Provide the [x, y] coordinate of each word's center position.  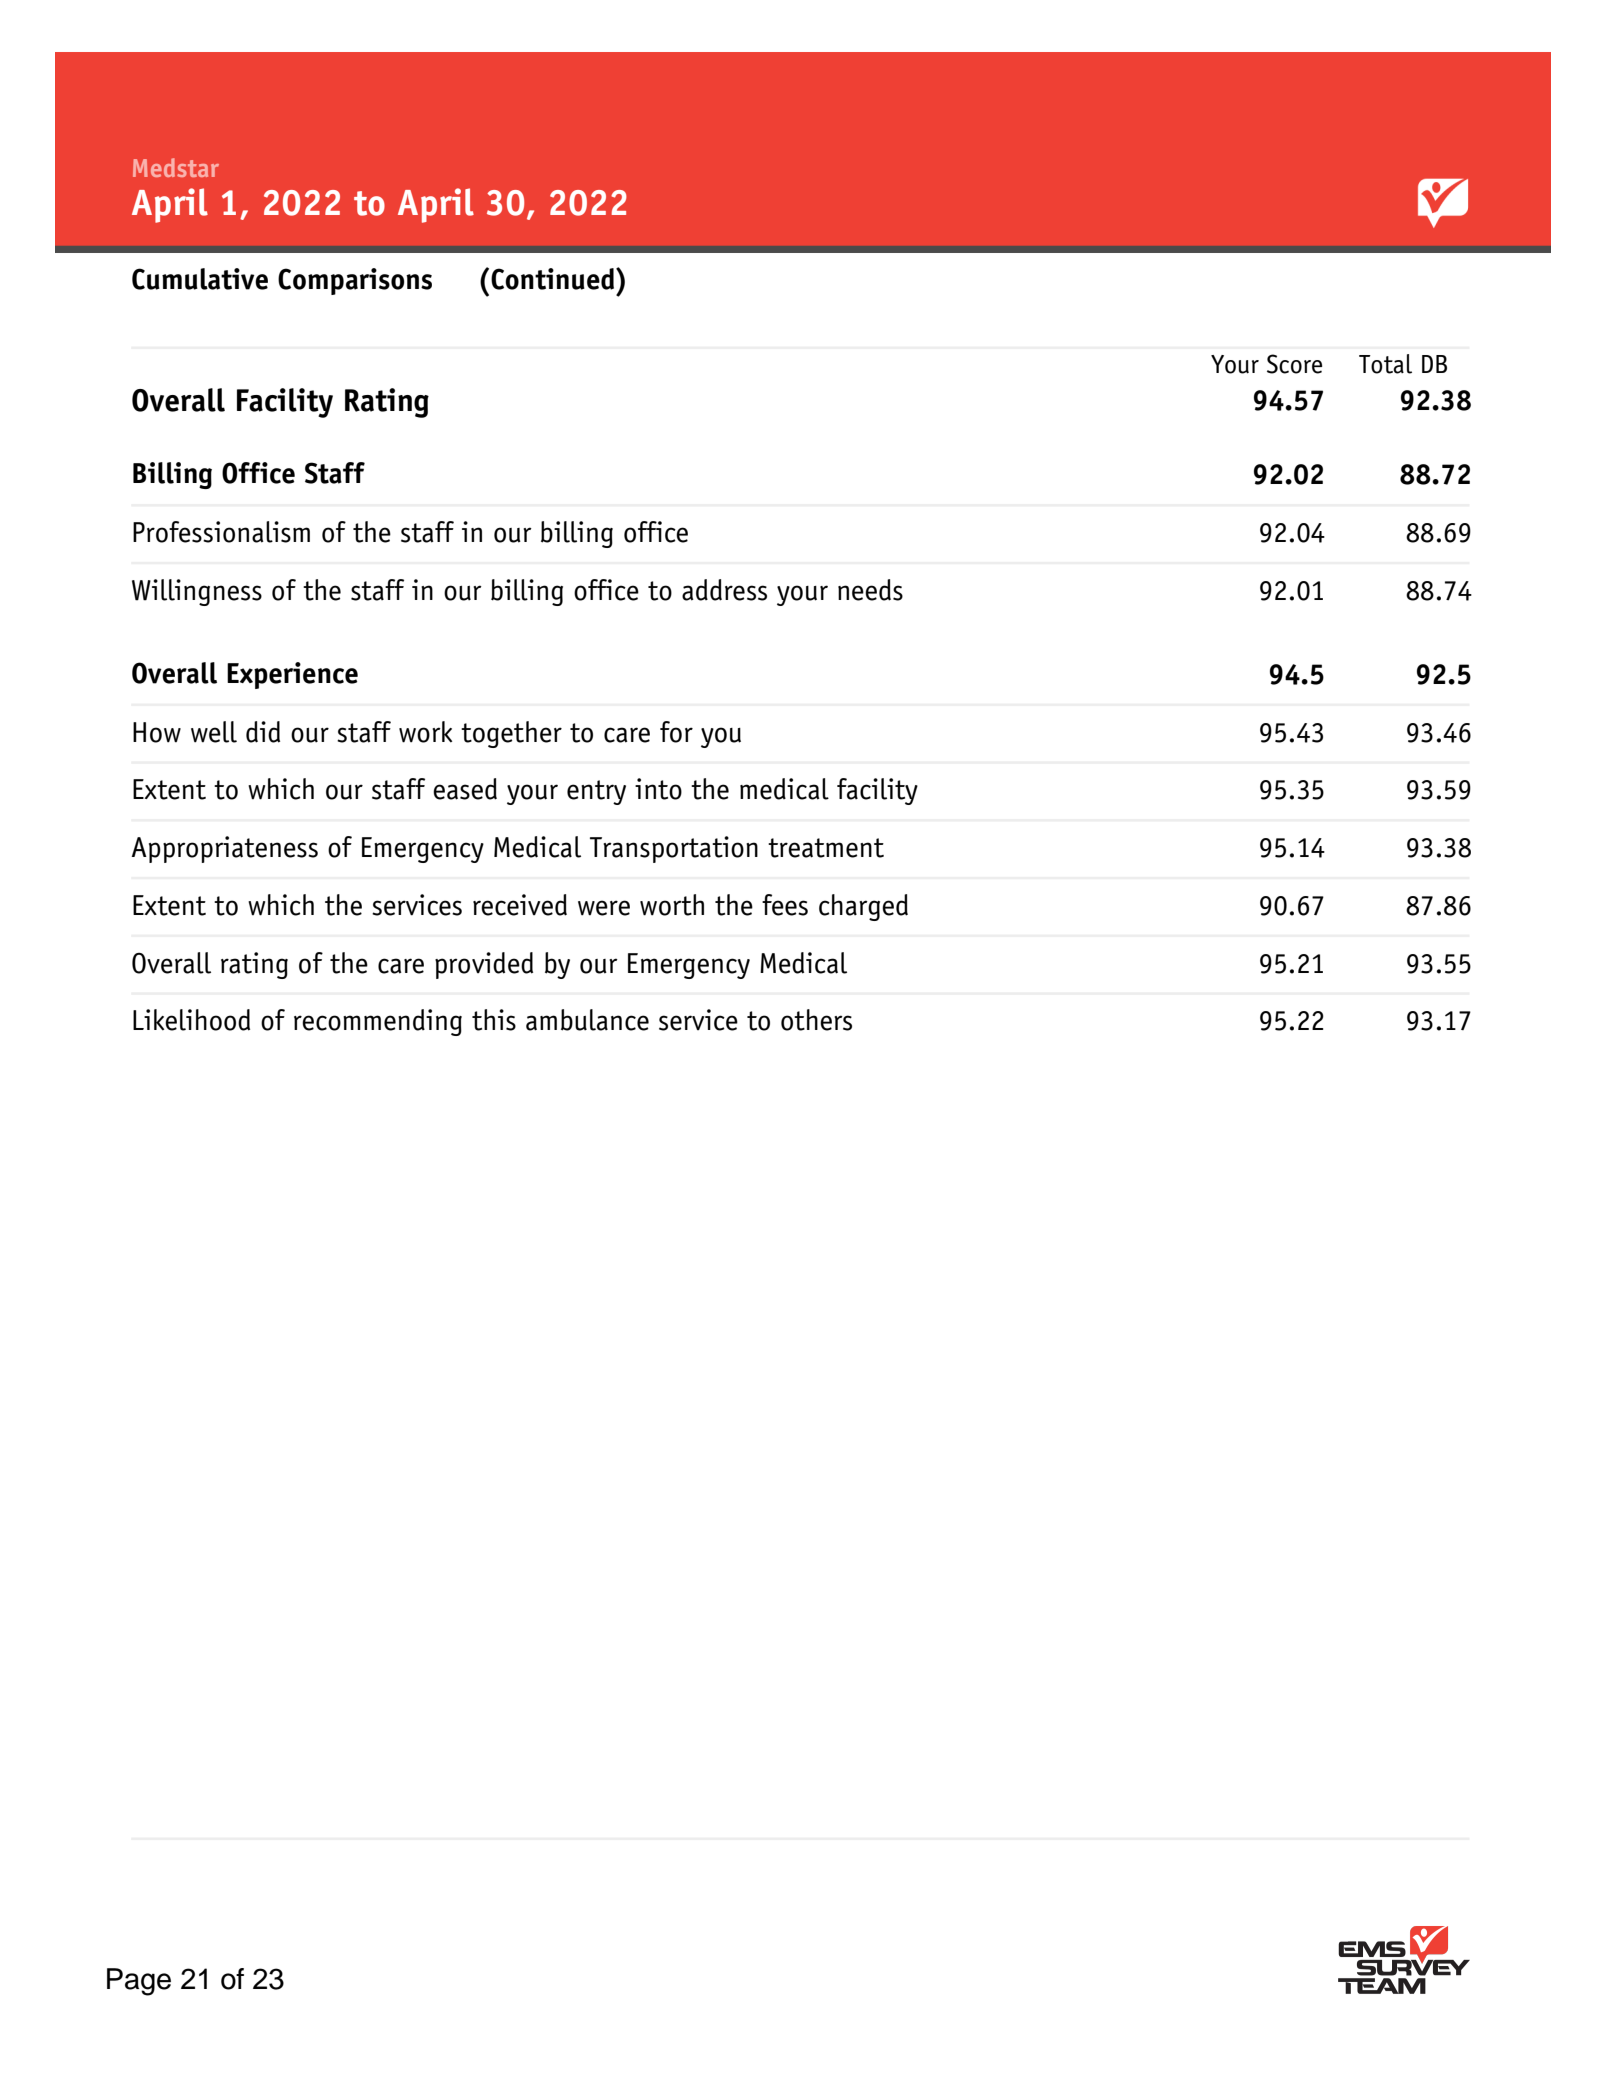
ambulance [587, 1020]
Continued [554, 279]
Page [139, 1982]
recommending [378, 1022]
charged [863, 907]
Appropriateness [224, 849]
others [816, 1020]
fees [785, 905]
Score [1294, 364]
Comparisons [355, 281]
